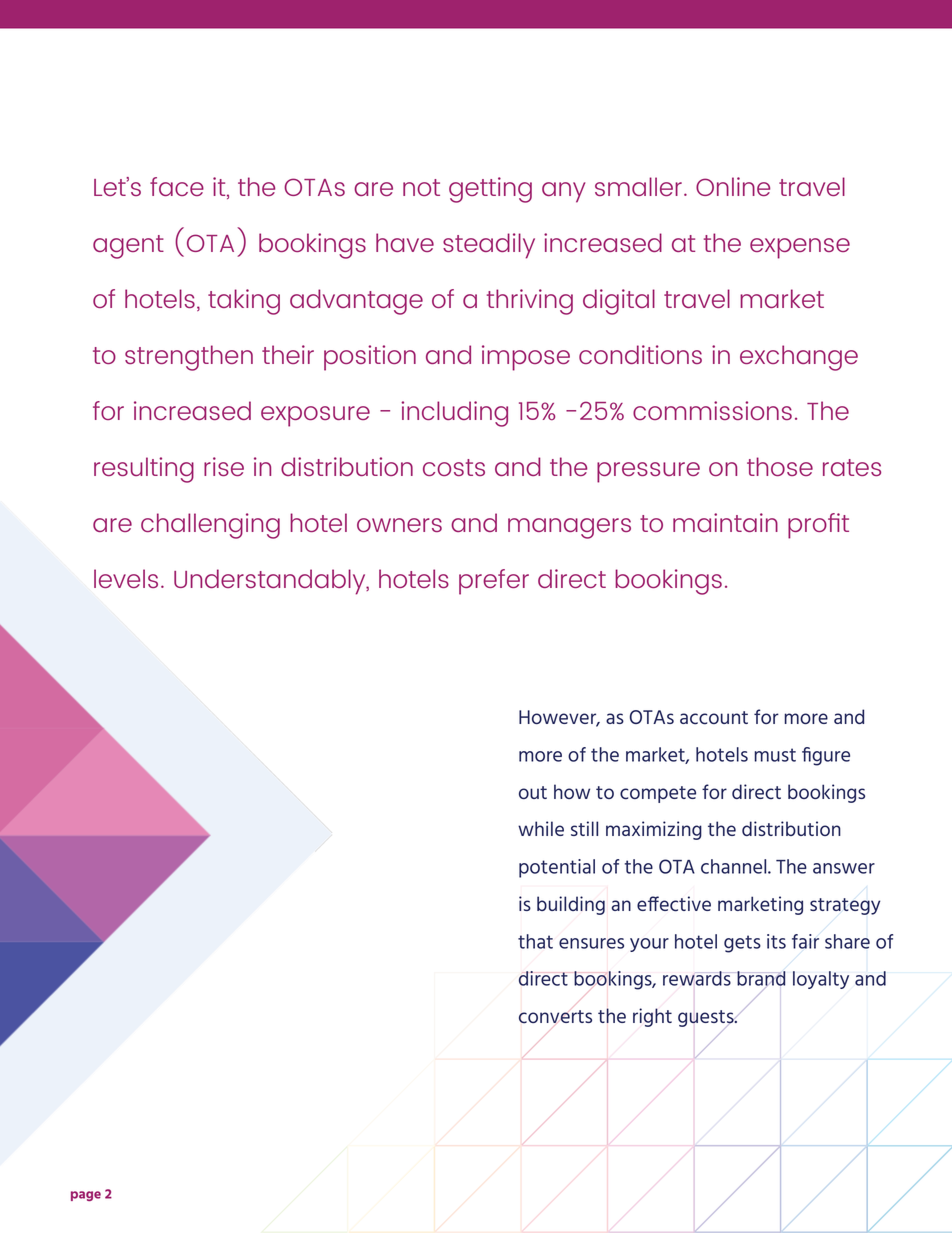 The height and width of the screenshot is (1233, 952). Describe the element at coordinates (86, 1196) in the screenshot. I see `page` at that location.
